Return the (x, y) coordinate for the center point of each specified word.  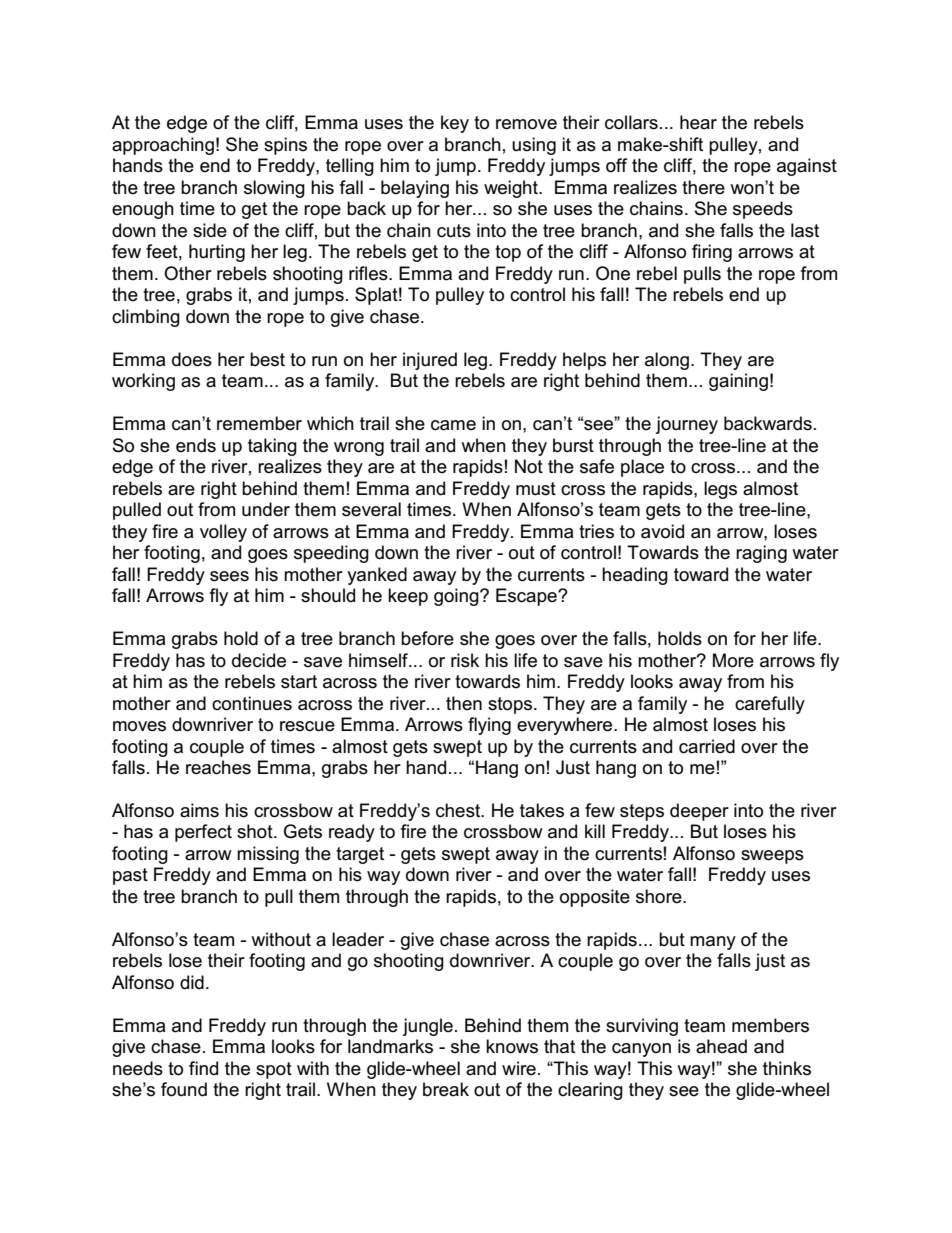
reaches (218, 767)
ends (196, 445)
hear (698, 122)
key (455, 124)
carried (707, 746)
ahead (721, 1046)
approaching (163, 146)
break (446, 1089)
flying (489, 726)
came (453, 425)
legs (720, 490)
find (203, 1068)
